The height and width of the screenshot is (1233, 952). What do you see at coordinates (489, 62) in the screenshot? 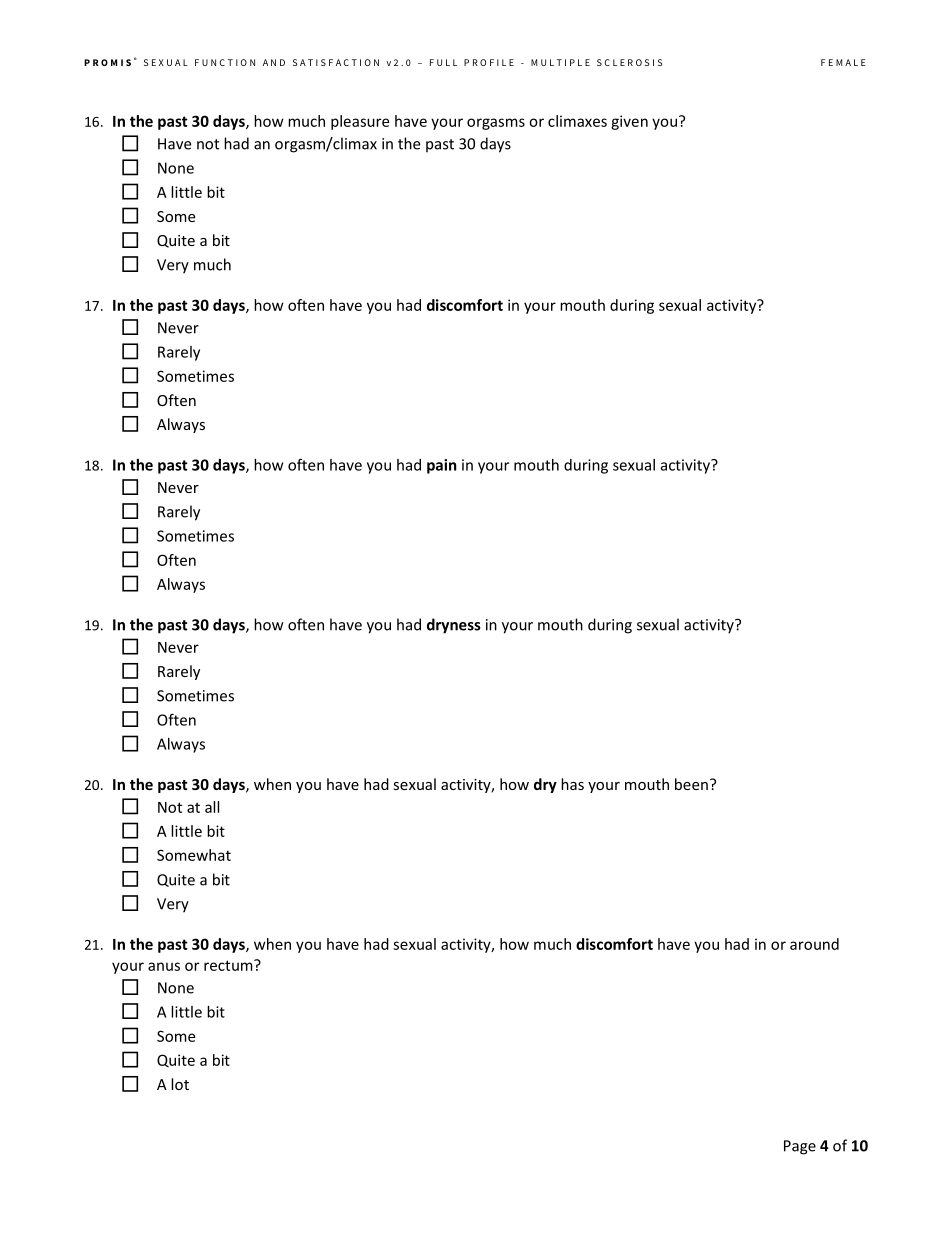
I see `PROFILE` at bounding box center [489, 62].
